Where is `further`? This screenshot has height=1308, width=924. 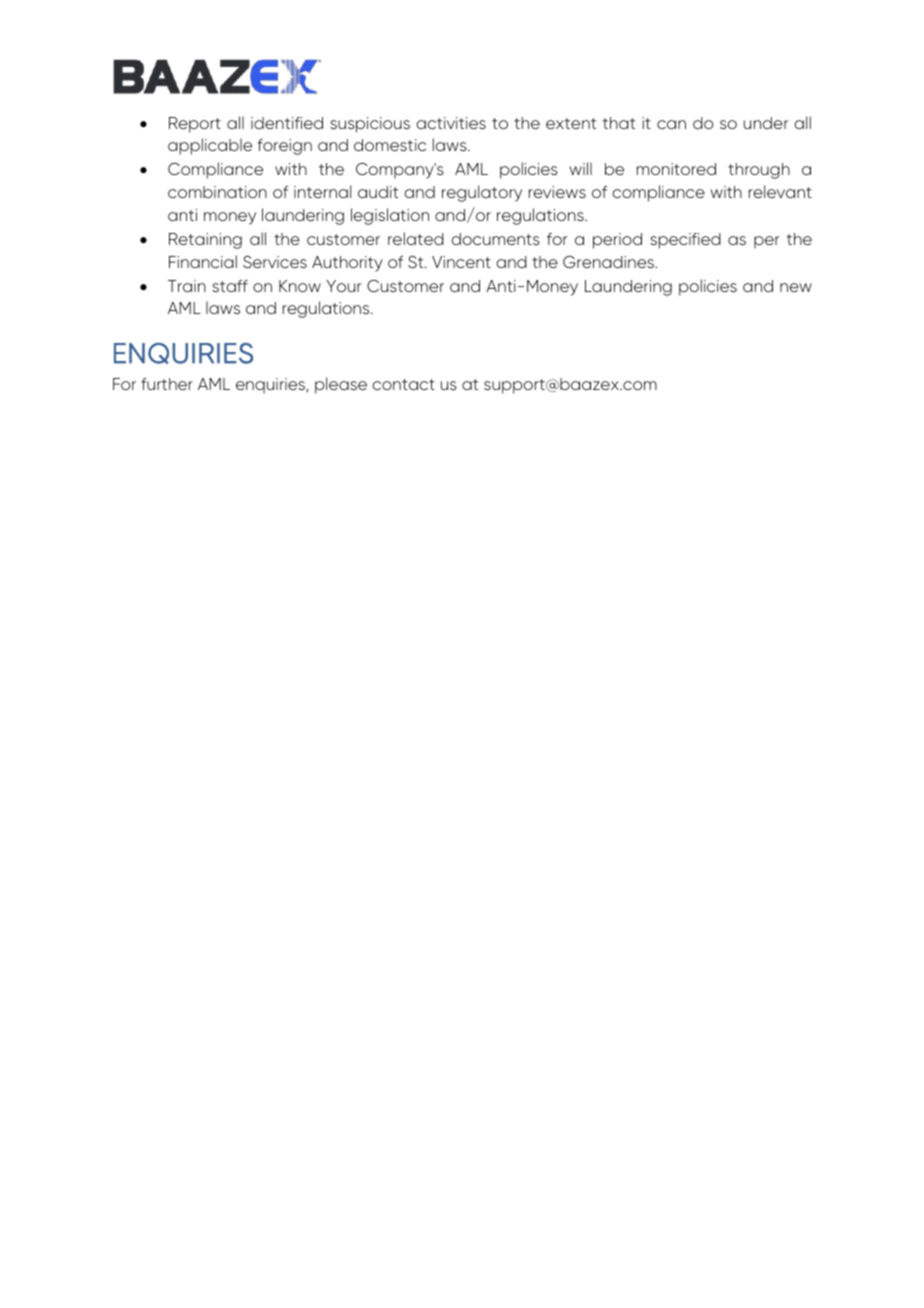 further is located at coordinates (167, 384).
